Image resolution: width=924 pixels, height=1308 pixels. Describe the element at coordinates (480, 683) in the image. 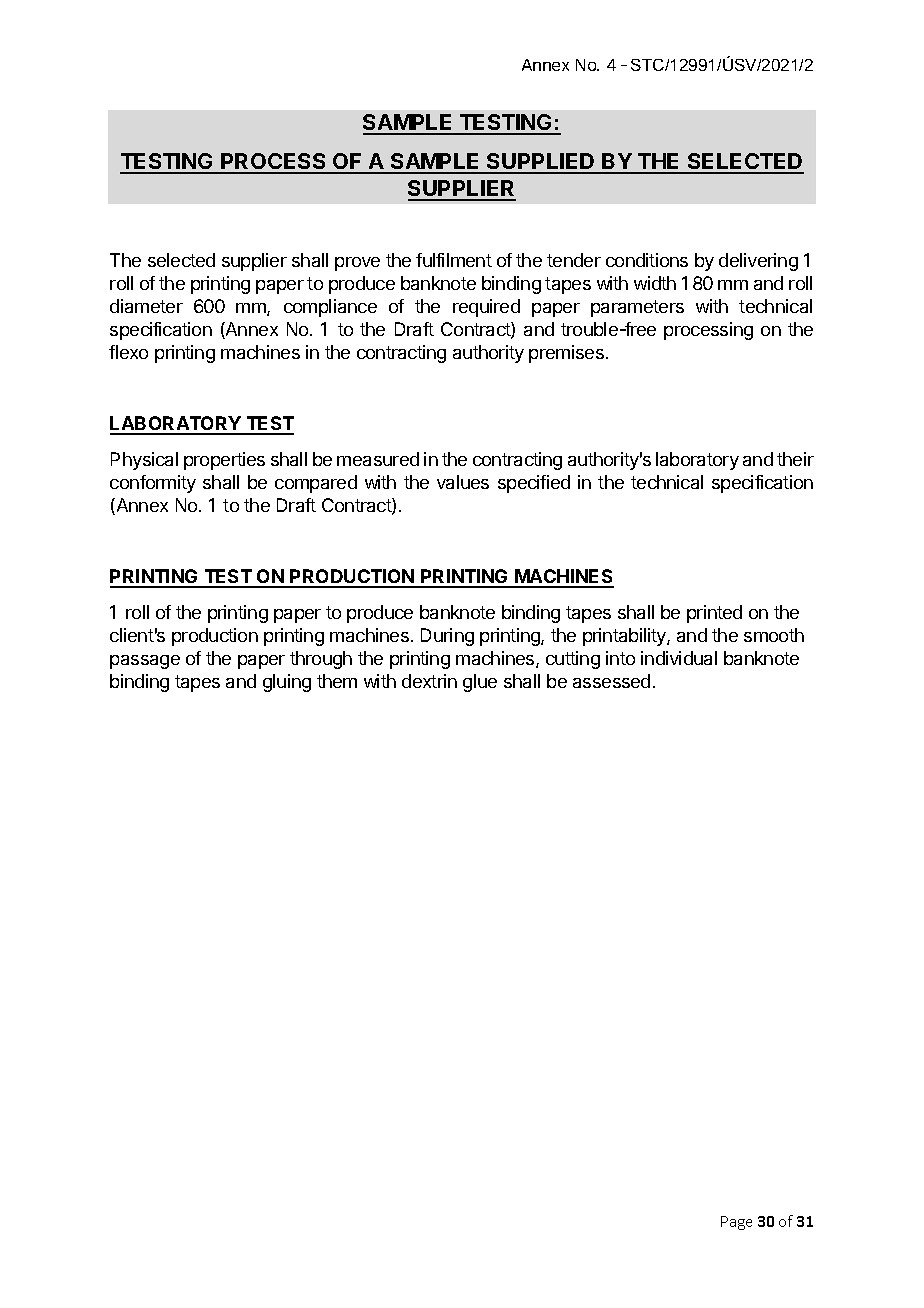

I see `glue` at that location.
